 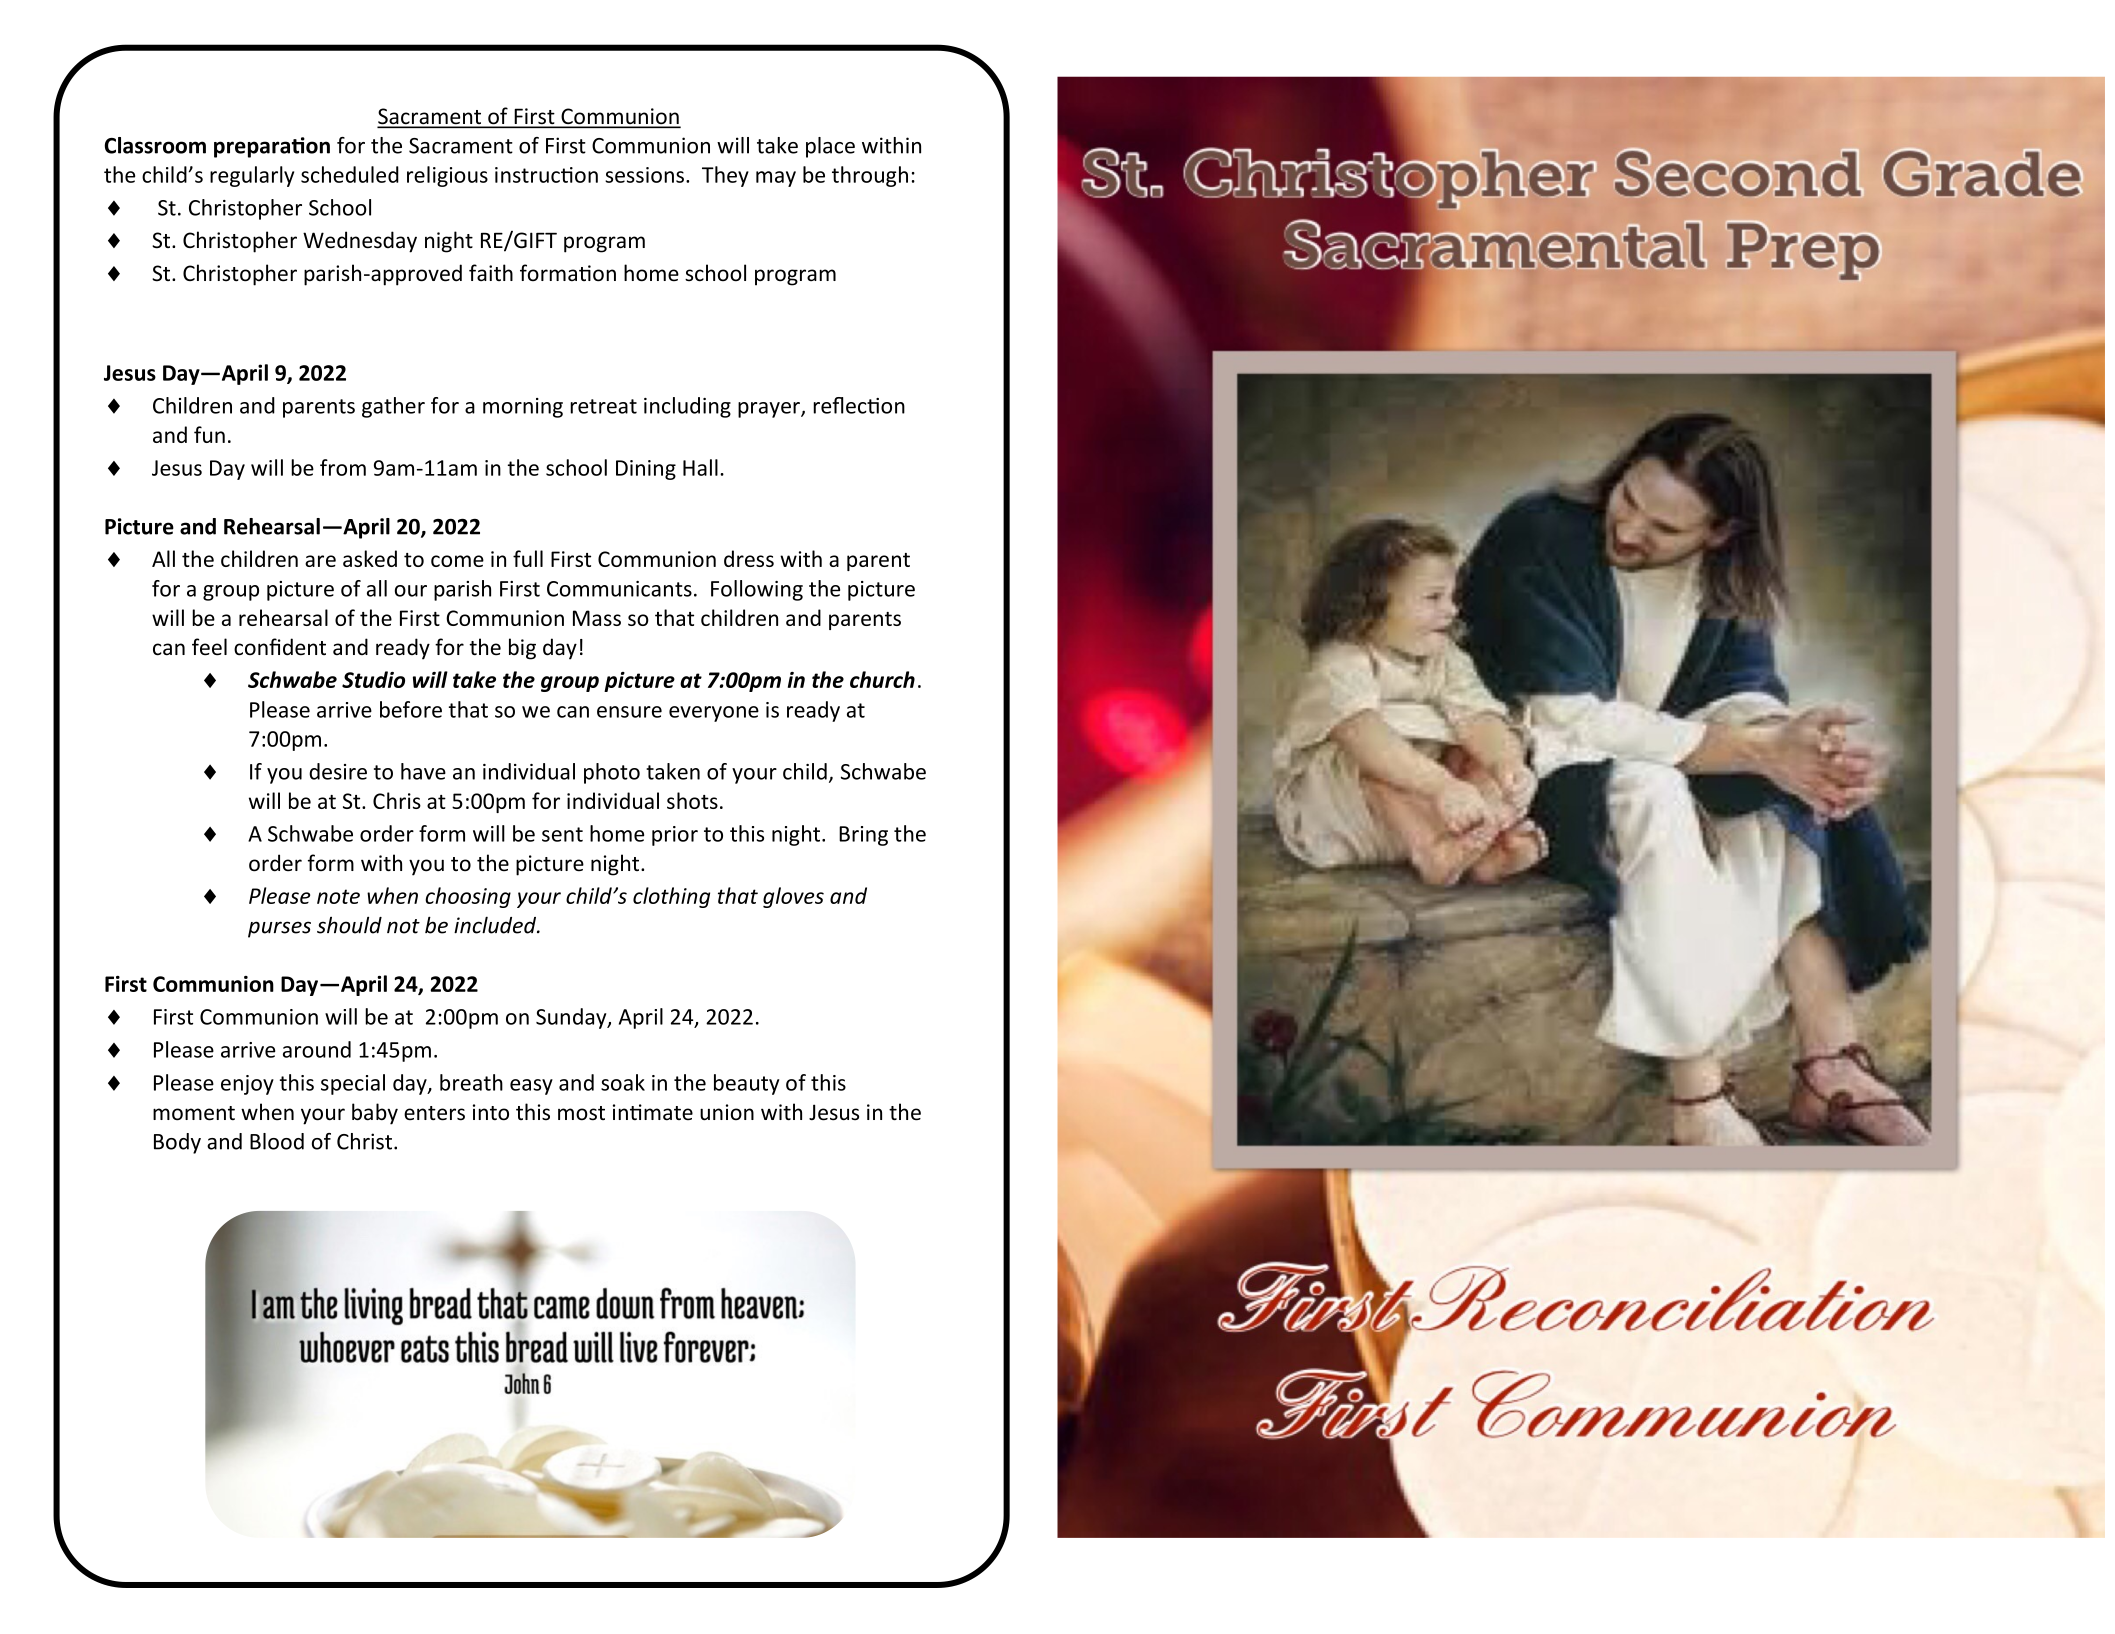 I want to click on Hall, so click(x=700, y=467).
